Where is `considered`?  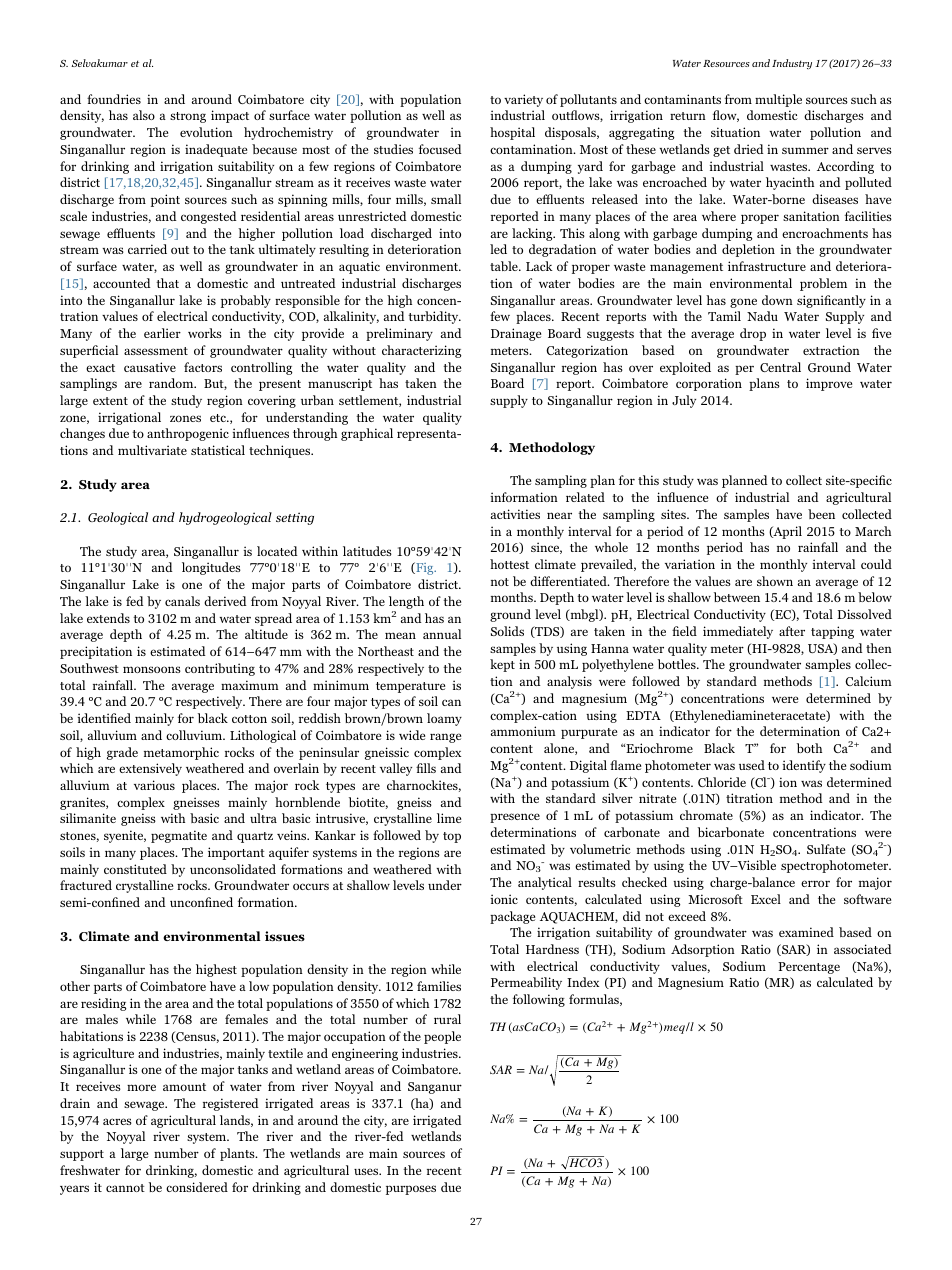 considered is located at coordinates (197, 1187).
